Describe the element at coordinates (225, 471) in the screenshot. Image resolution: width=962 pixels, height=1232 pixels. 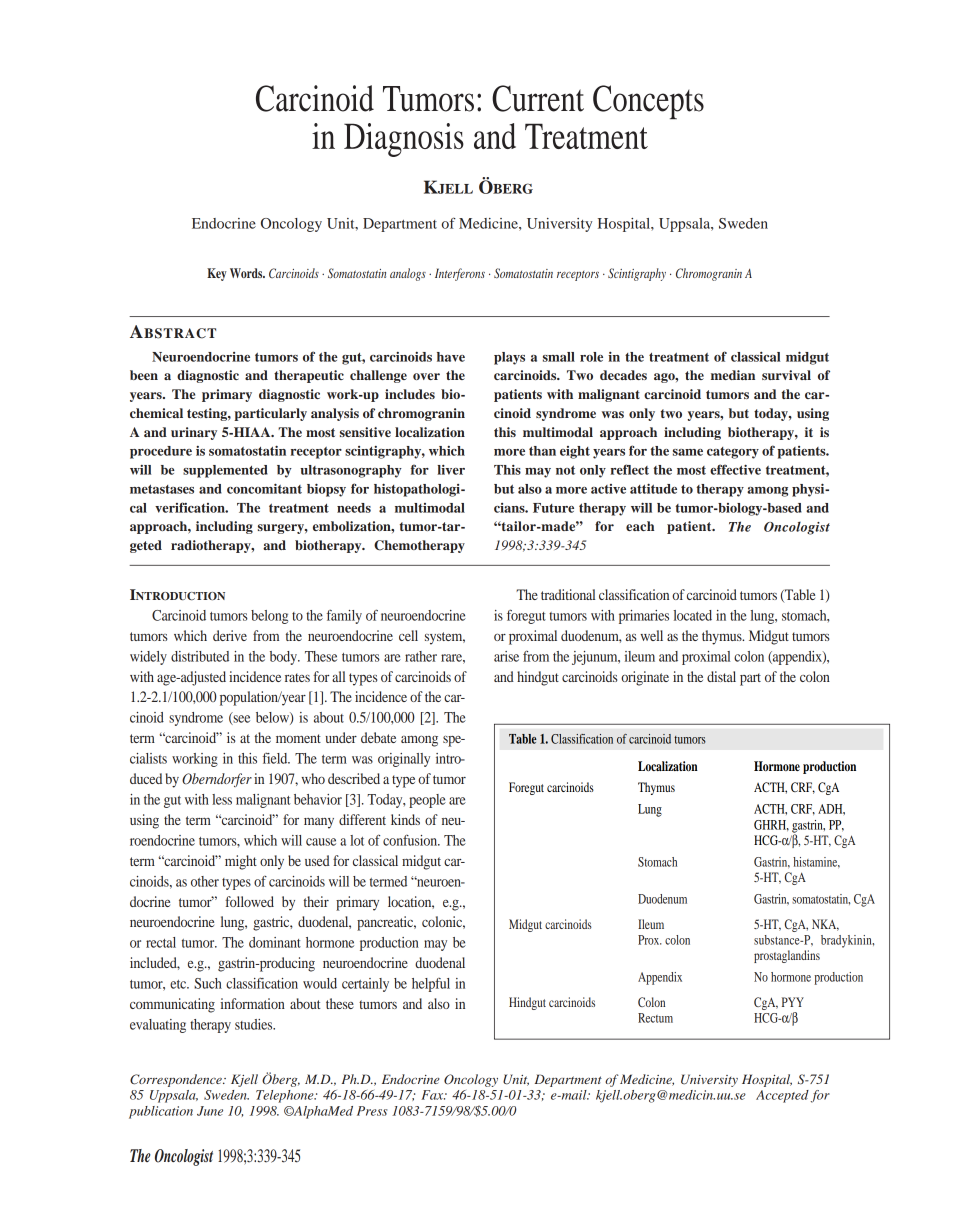
I see `supplemented` at that location.
